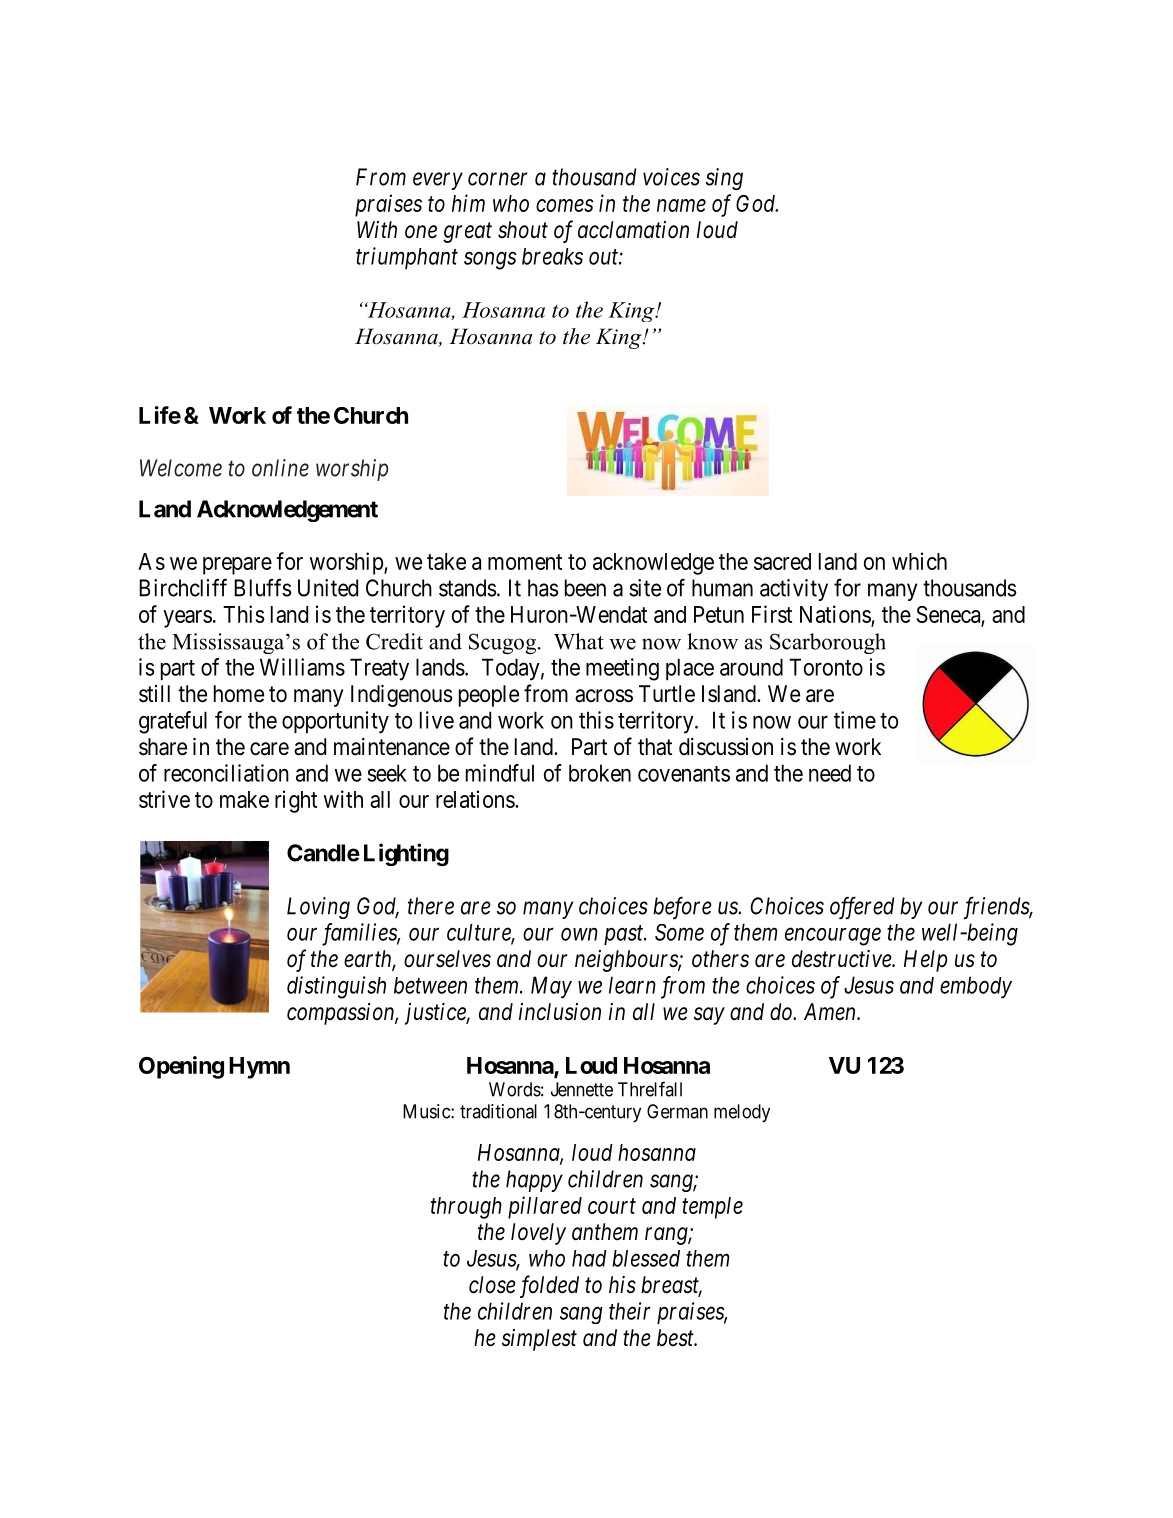 The image size is (1173, 1518). I want to click on What, so click(579, 641).
